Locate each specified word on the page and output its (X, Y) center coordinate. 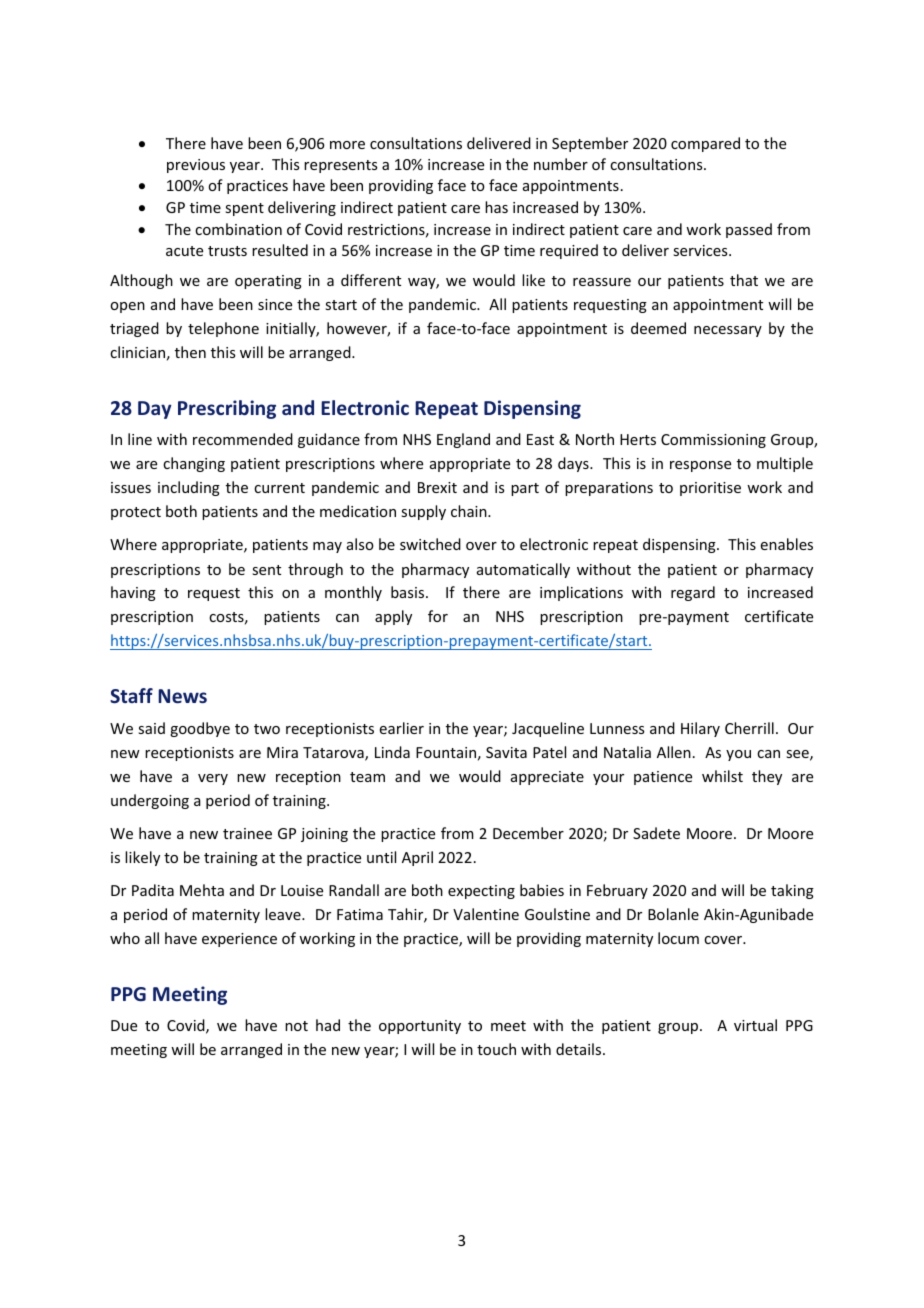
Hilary (700, 729)
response (700, 466)
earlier (402, 728)
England (463, 440)
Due (124, 1025)
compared (705, 144)
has (496, 207)
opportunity (420, 1027)
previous (196, 166)
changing (194, 464)
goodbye (200, 729)
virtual (755, 1025)
